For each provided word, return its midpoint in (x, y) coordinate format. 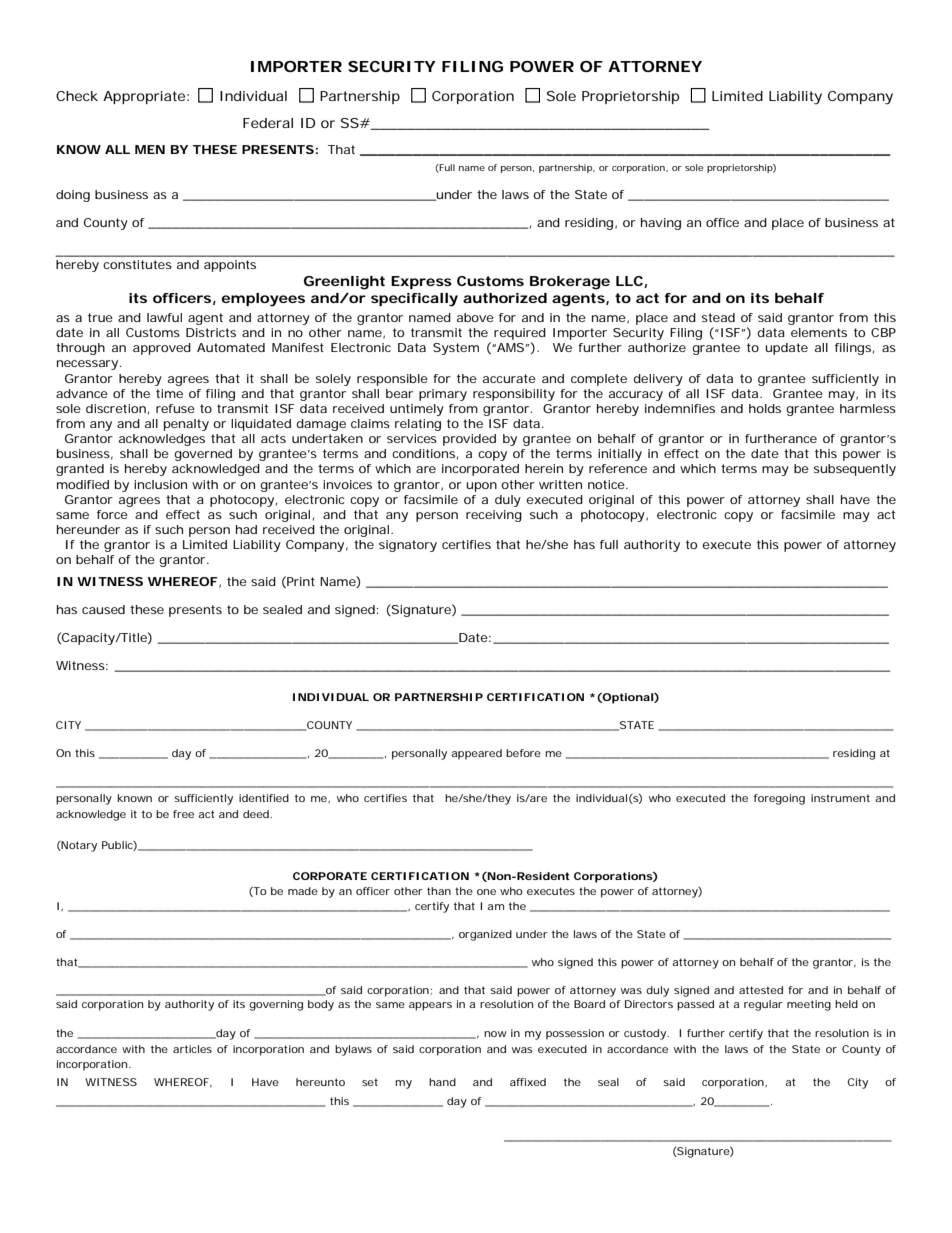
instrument (840, 798)
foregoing (779, 799)
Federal (268, 123)
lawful (164, 317)
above (475, 317)
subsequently (855, 470)
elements (819, 332)
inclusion (160, 484)
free (183, 814)
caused (103, 609)
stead (718, 317)
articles (192, 1049)
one (486, 892)
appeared (476, 754)
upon (481, 487)
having (661, 224)
